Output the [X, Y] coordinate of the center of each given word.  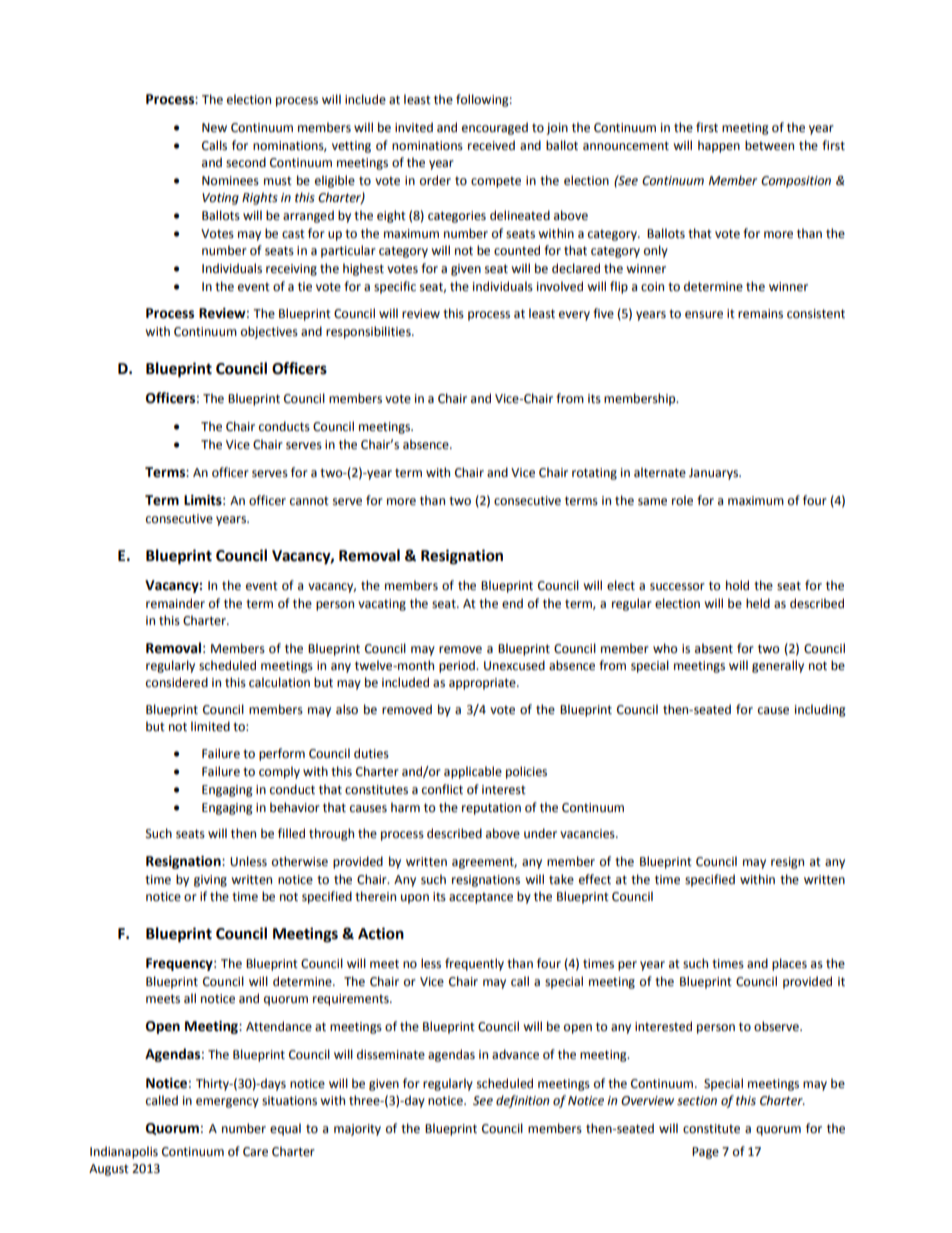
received [491, 145]
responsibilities [369, 332]
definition [522, 1101]
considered [177, 682]
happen [719, 146]
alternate [660, 472]
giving [210, 881]
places [789, 964]
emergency [227, 1103]
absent [714, 648]
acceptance [481, 898]
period [458, 666]
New [214, 128]
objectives [269, 332]
